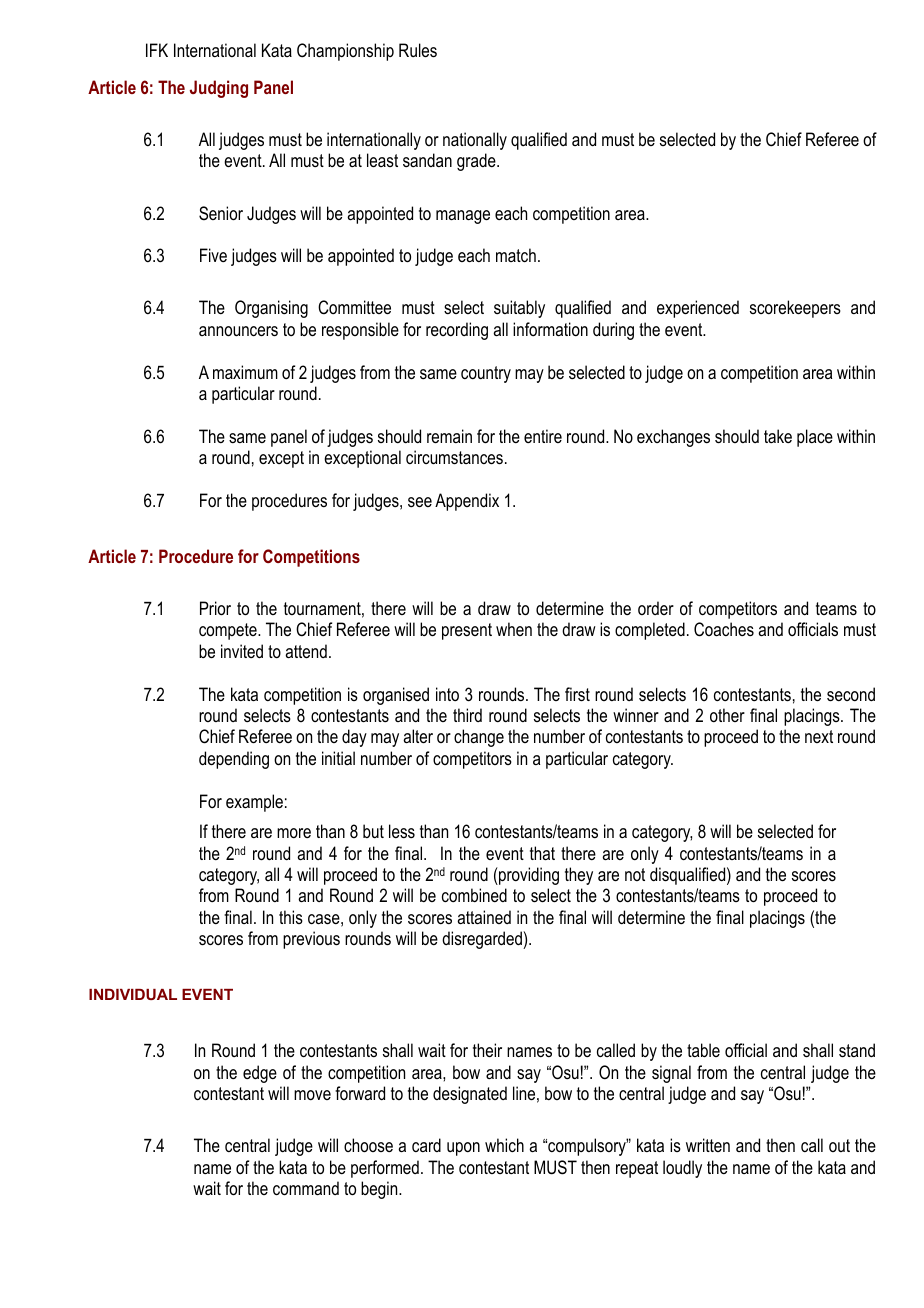 The width and height of the screenshot is (924, 1308). I want to click on Judging, so click(219, 89).
